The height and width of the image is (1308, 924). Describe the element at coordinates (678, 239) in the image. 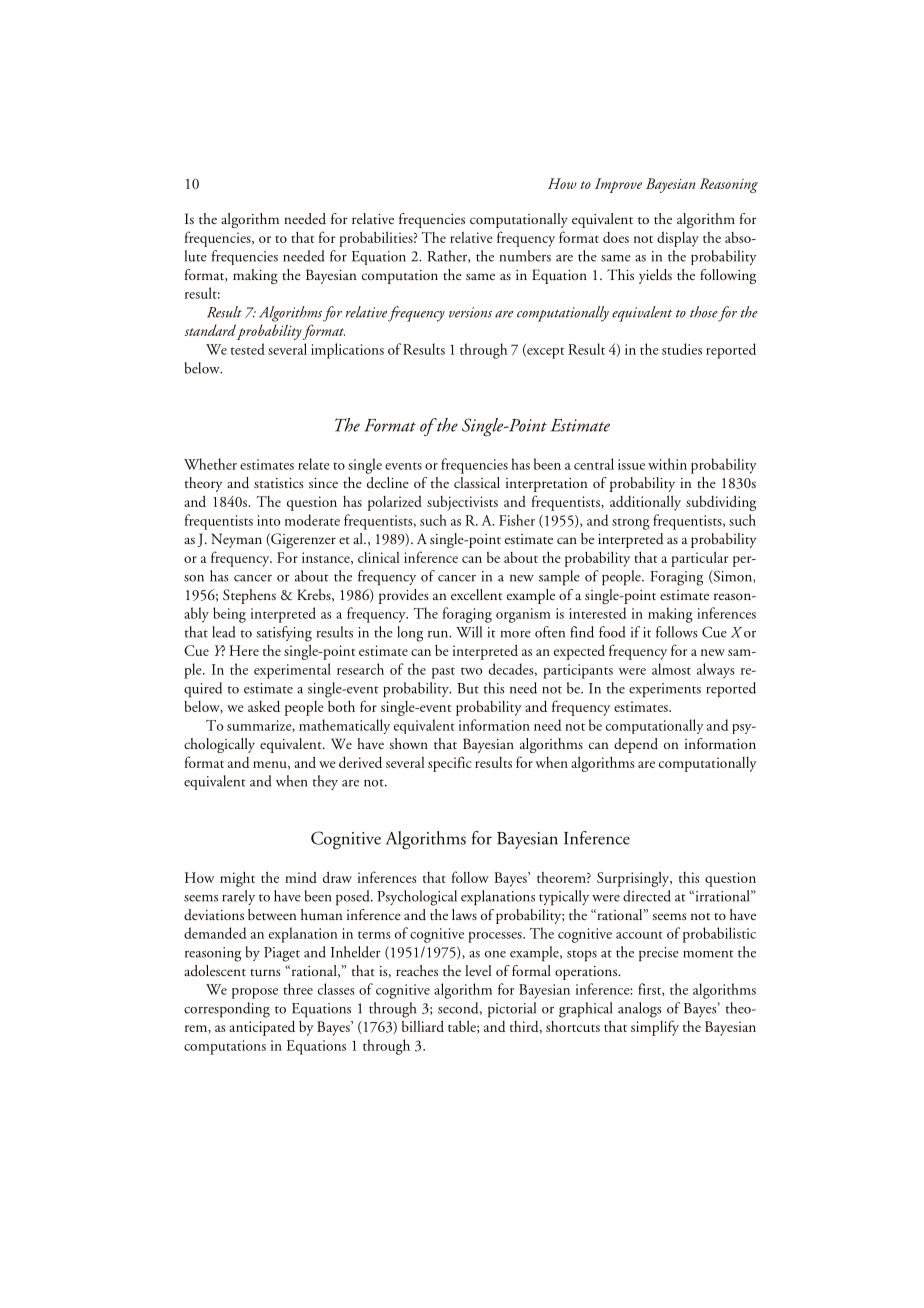

I see `display` at that location.
